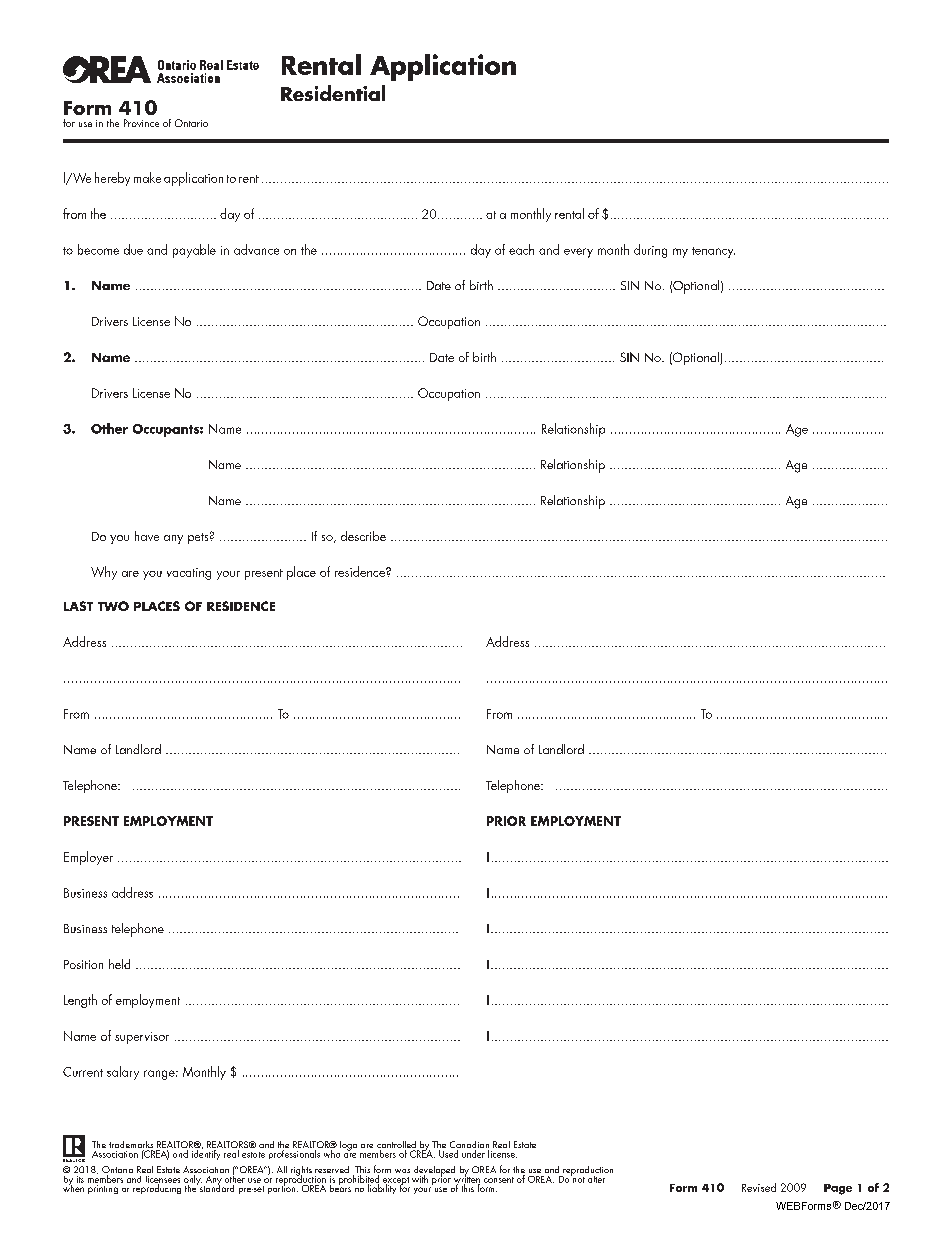  I want to click on Used, so click(449, 1152).
